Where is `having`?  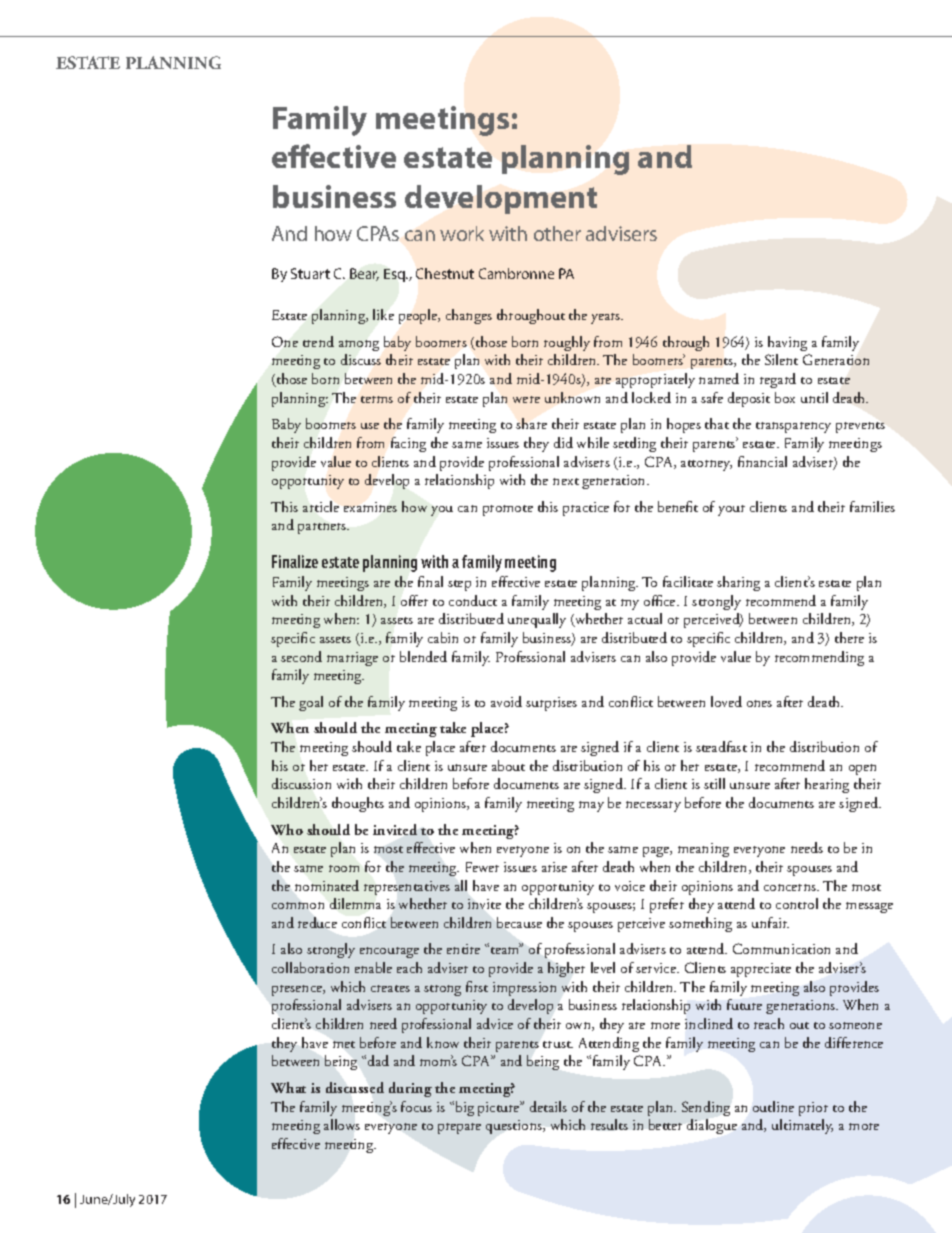
having is located at coordinates (787, 343).
